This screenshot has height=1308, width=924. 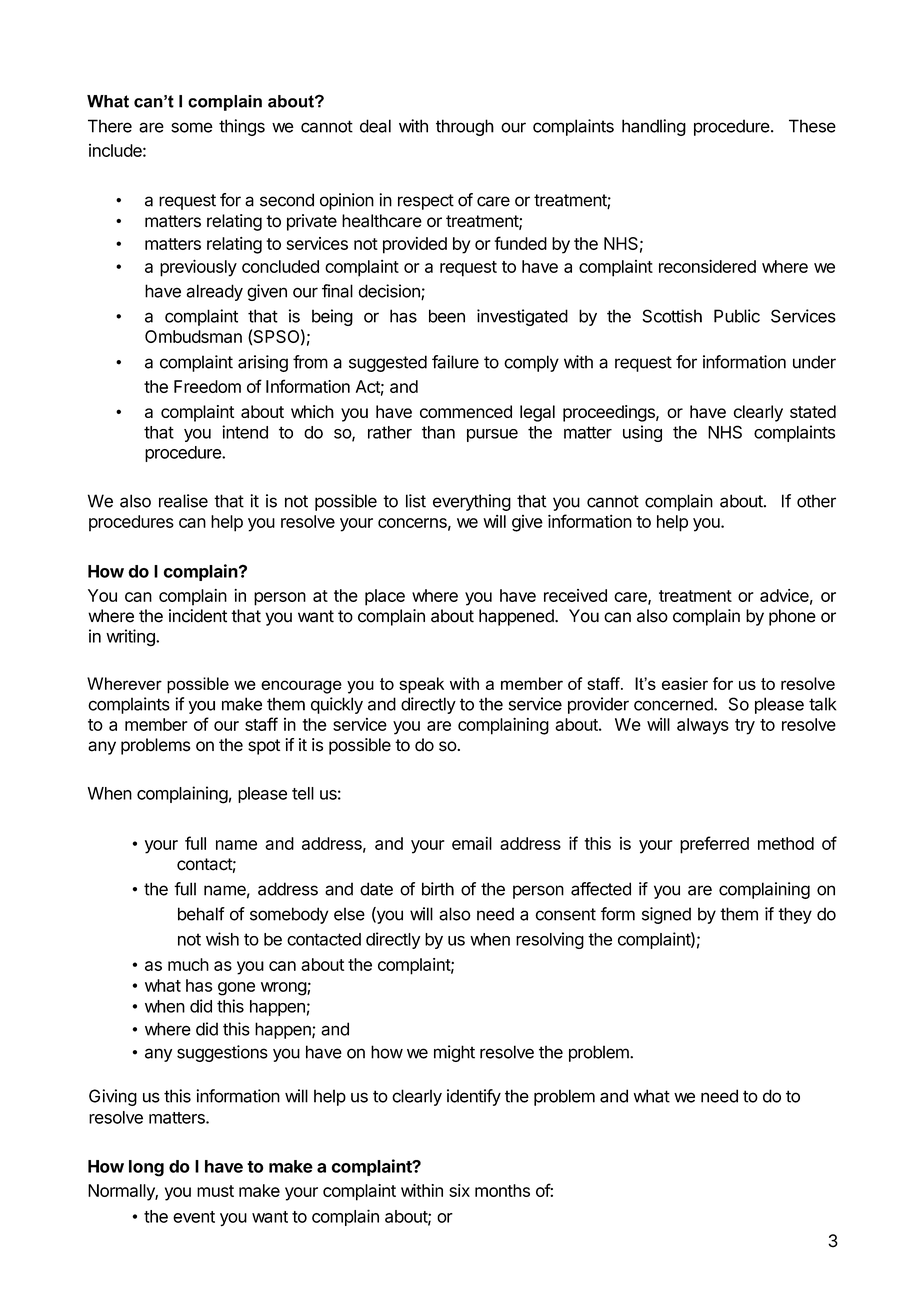 What do you see at coordinates (812, 126) in the screenshot?
I see `These` at bounding box center [812, 126].
